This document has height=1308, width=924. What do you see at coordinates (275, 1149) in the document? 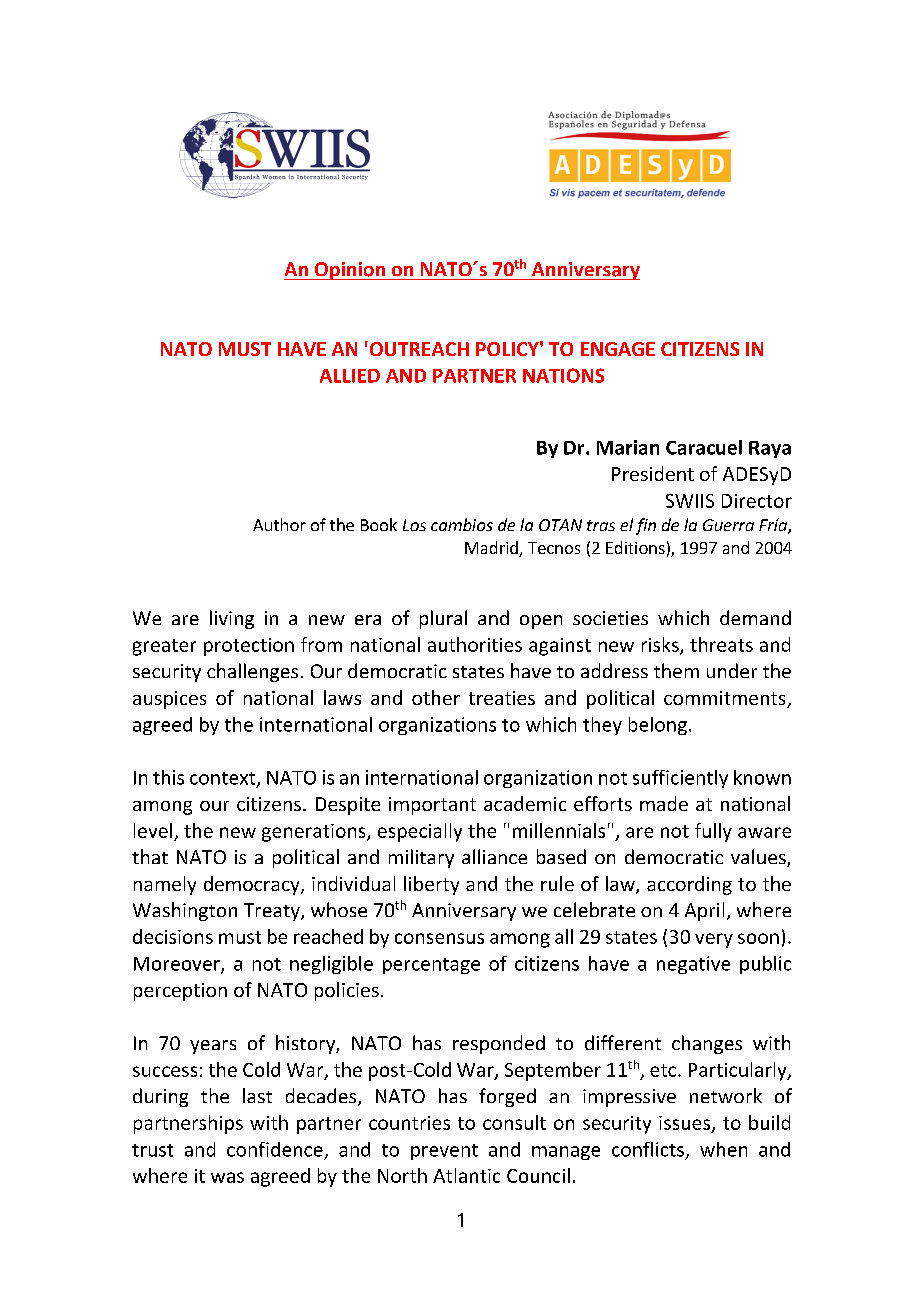
I see `confidence` at bounding box center [275, 1149].
